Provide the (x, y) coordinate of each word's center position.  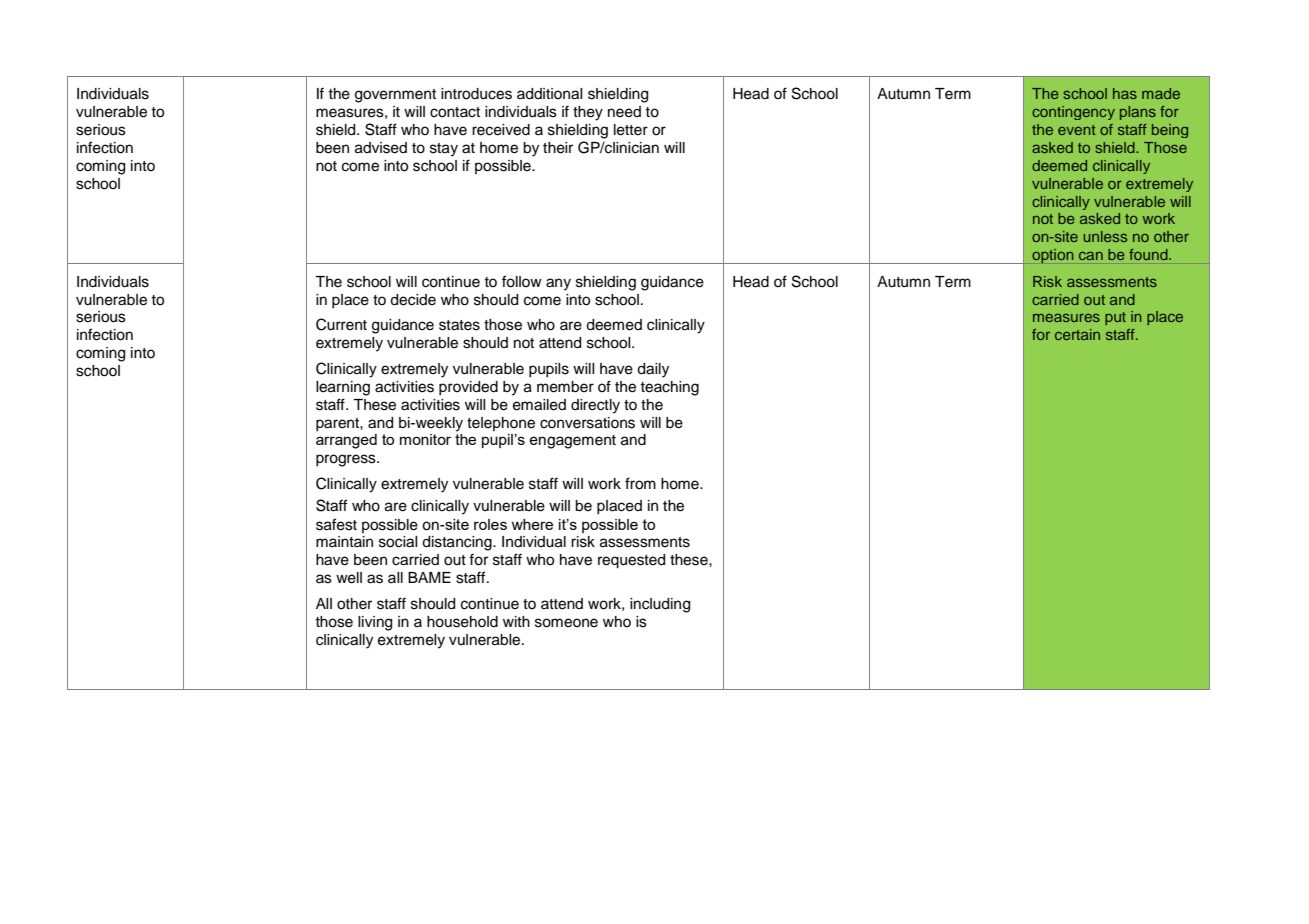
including (660, 605)
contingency (1073, 113)
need (624, 112)
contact (455, 112)
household (462, 622)
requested (631, 561)
